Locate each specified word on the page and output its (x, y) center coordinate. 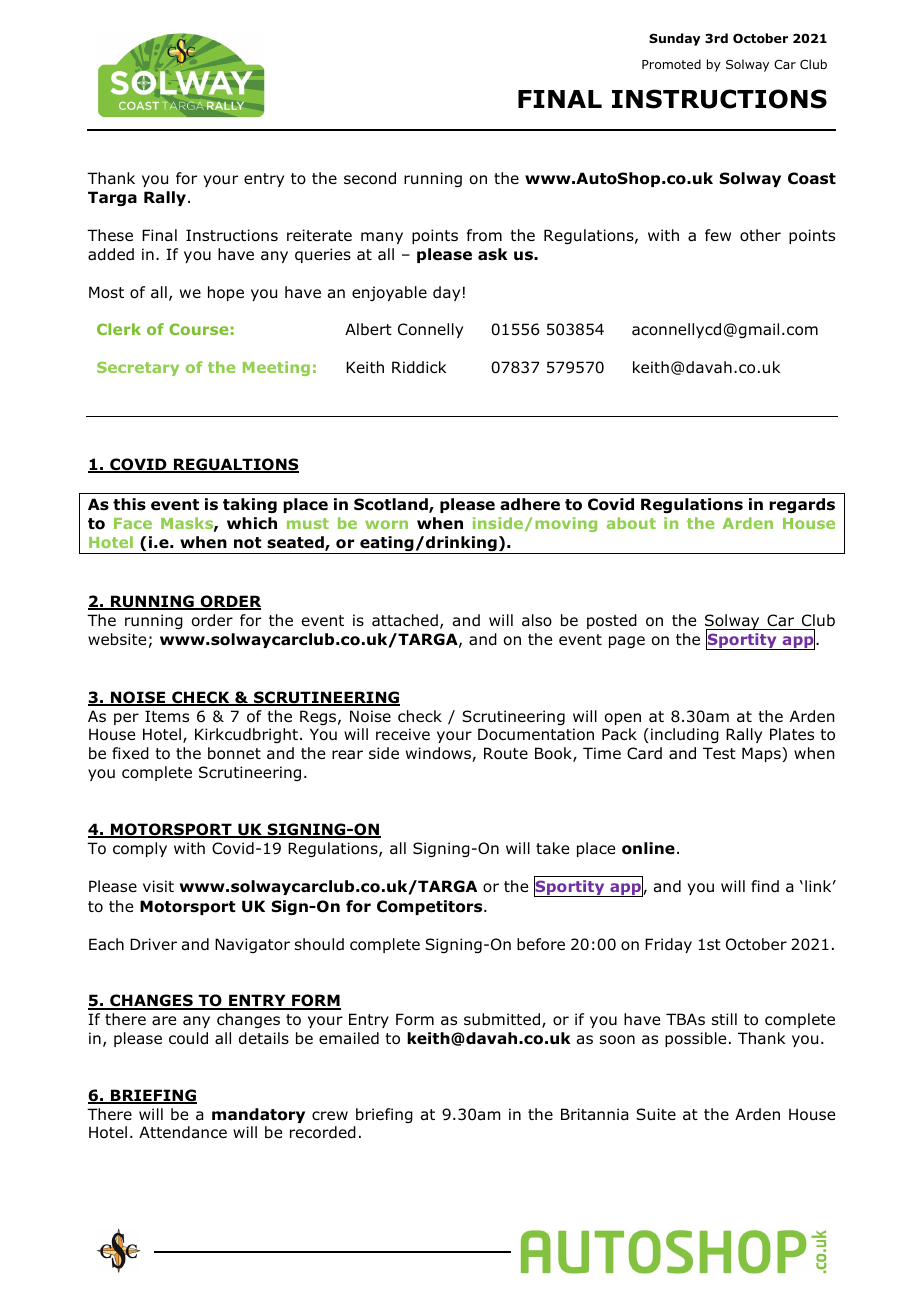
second (370, 178)
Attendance (183, 1132)
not (248, 543)
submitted (502, 1019)
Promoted (671, 64)
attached (405, 620)
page (627, 642)
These (110, 235)
